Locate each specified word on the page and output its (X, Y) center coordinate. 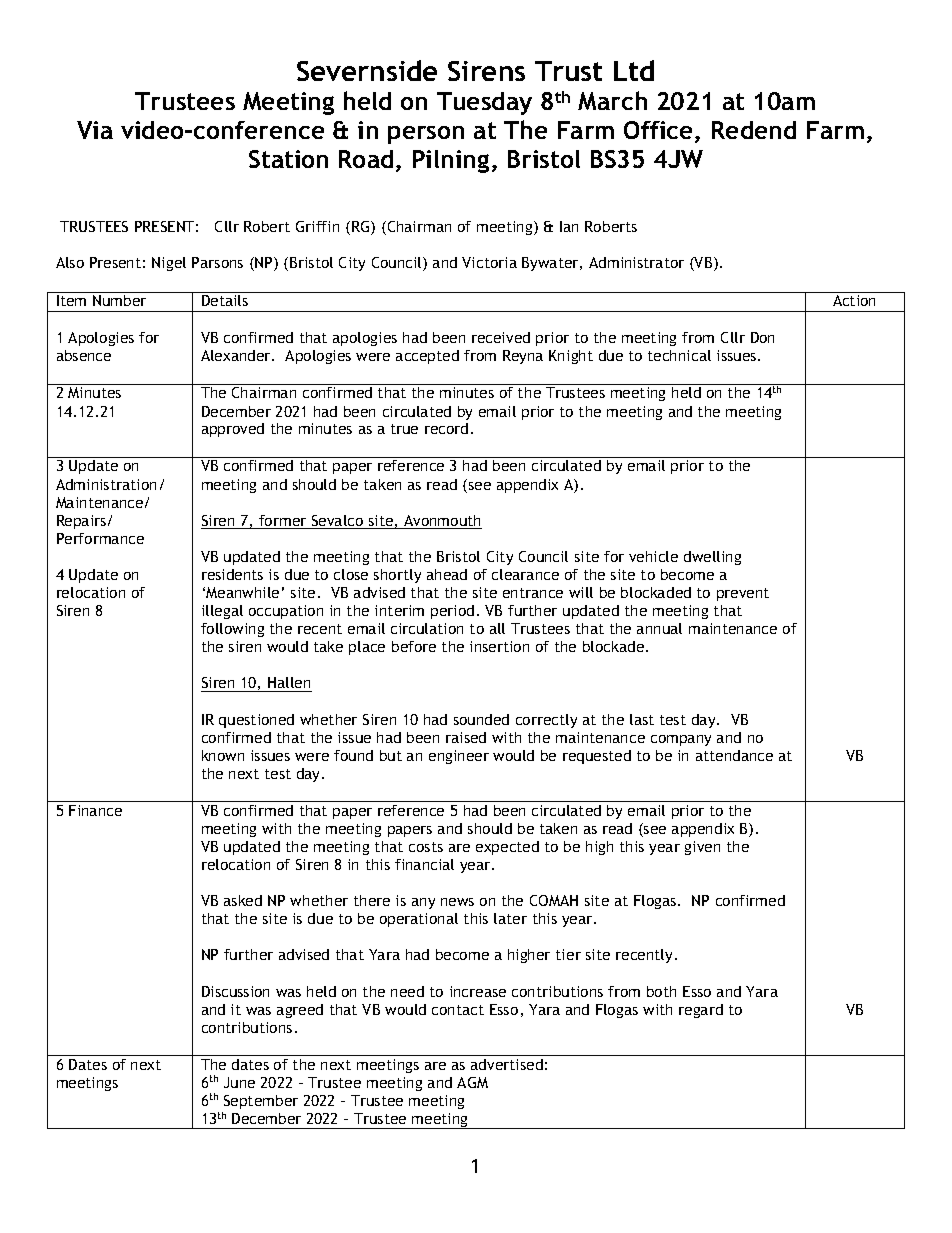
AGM (472, 1082)
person (426, 135)
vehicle (653, 556)
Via (95, 130)
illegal (222, 612)
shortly (397, 576)
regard (701, 1011)
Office (660, 132)
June (239, 1082)
